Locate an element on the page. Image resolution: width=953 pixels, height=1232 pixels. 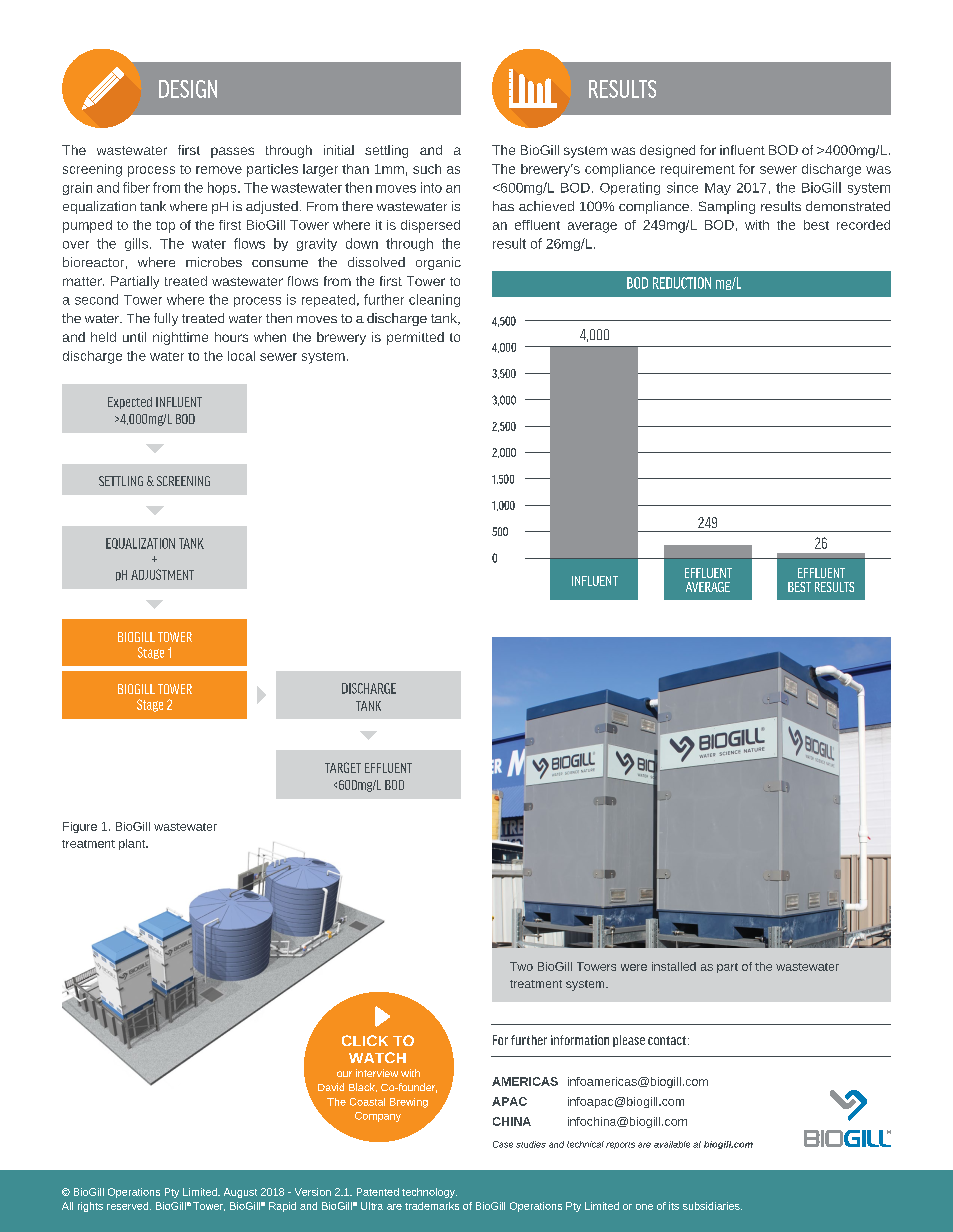
Two is located at coordinates (521, 966).
